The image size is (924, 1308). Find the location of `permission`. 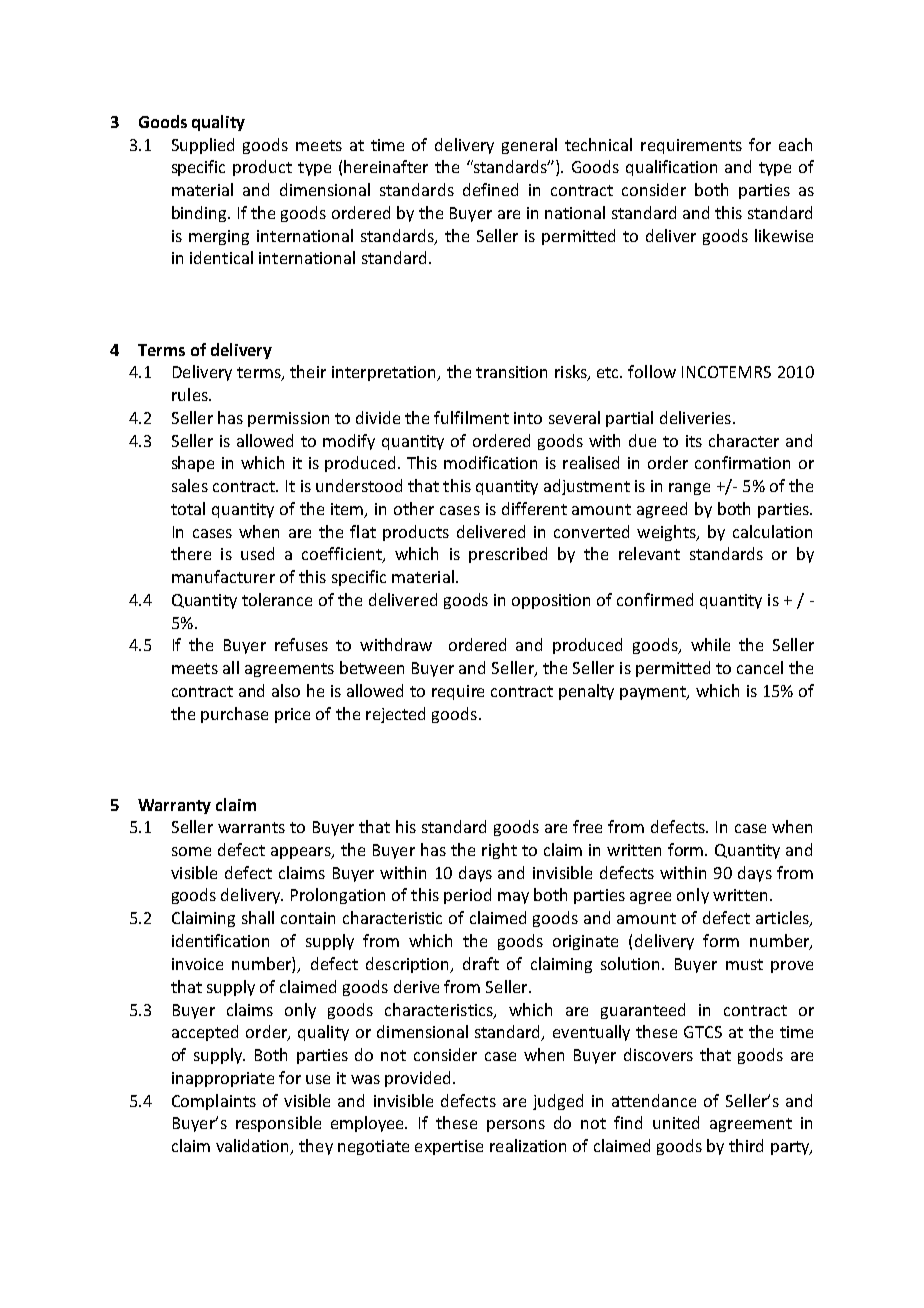

permission is located at coordinates (288, 419).
